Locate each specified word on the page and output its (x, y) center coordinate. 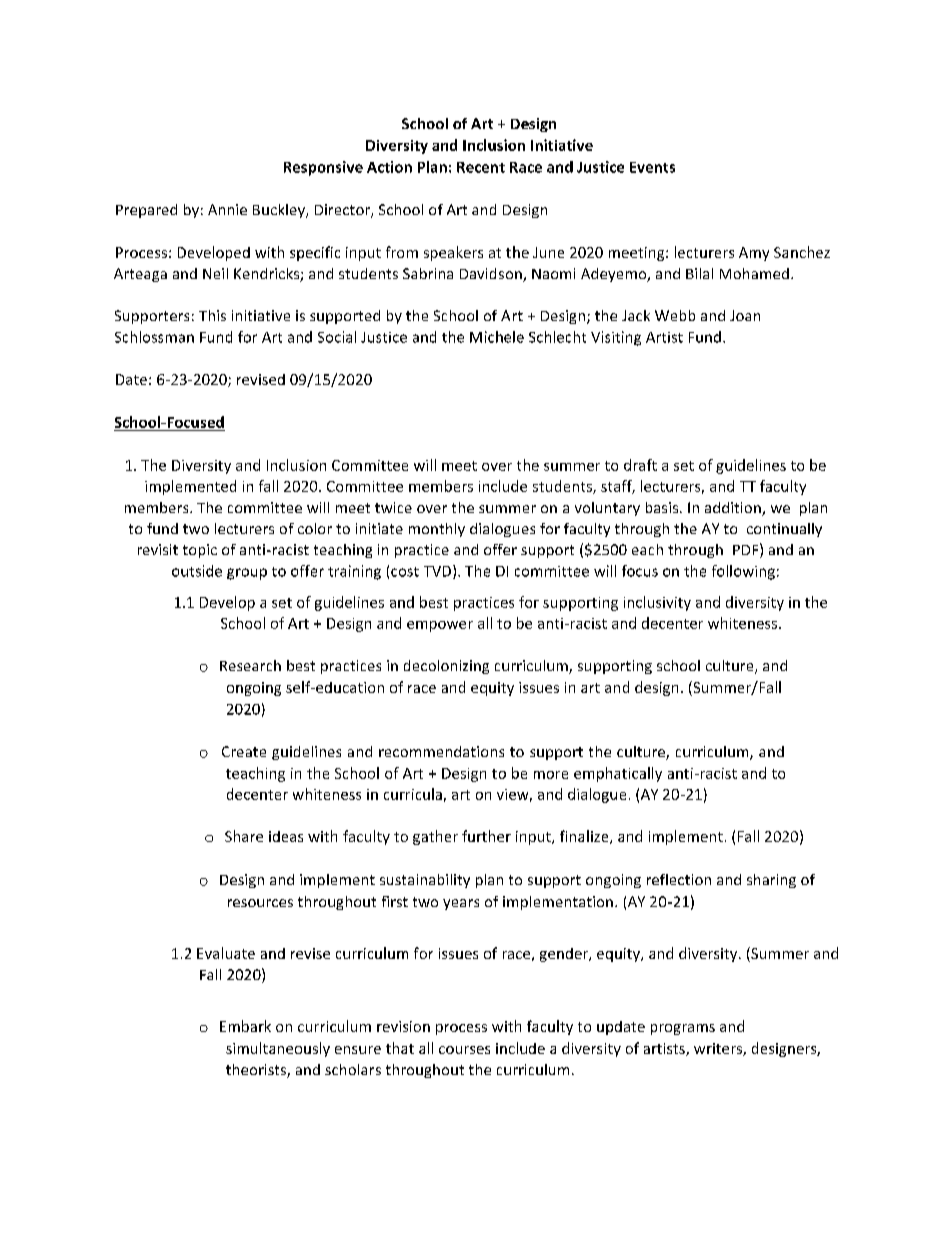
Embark (245, 1026)
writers (719, 1049)
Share (244, 836)
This (212, 315)
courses (464, 1050)
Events (652, 167)
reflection (679, 879)
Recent (481, 167)
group (247, 574)
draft (640, 465)
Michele (497, 337)
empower (440, 626)
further (486, 836)
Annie (227, 209)
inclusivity (657, 603)
